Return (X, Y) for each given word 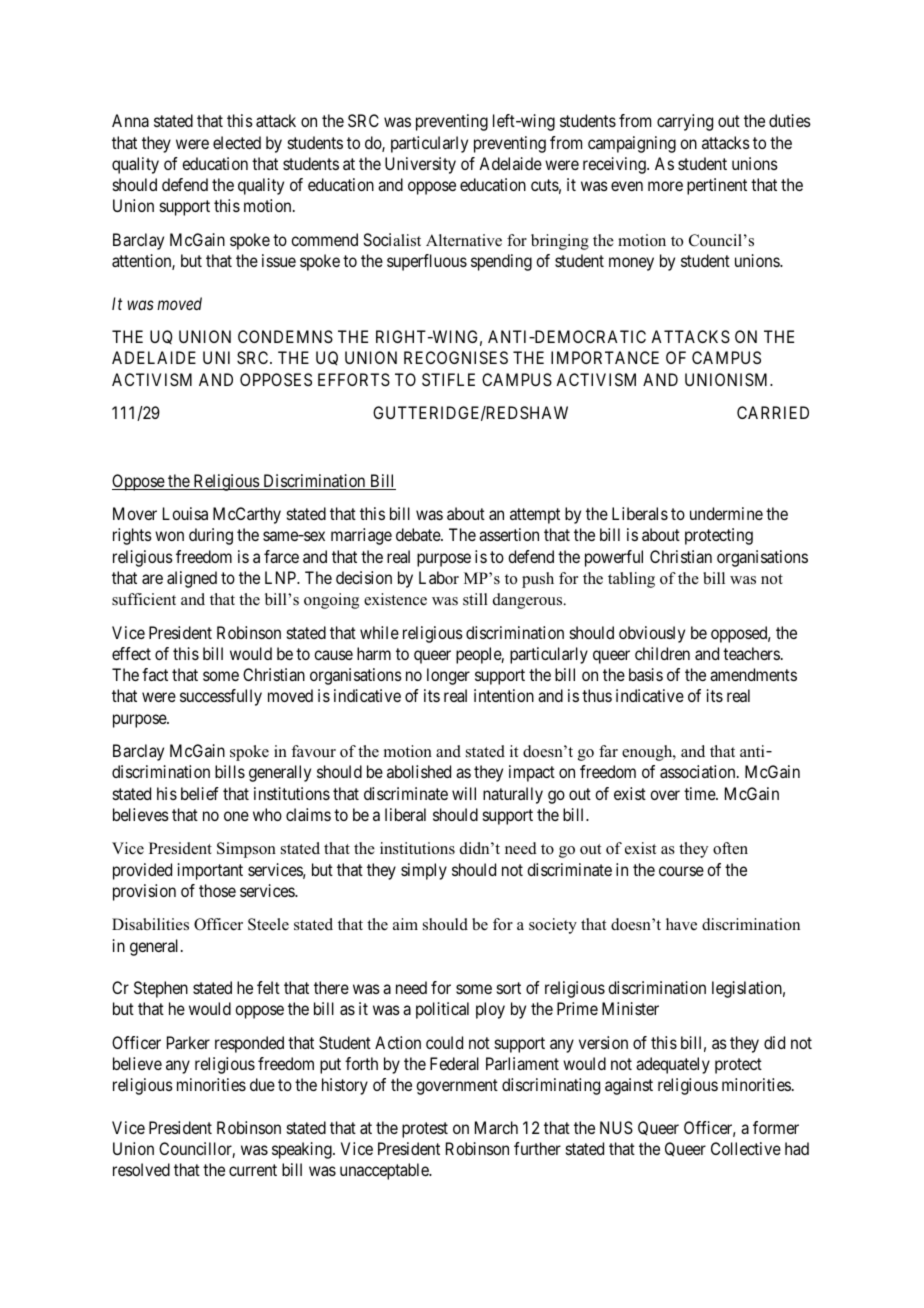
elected (237, 142)
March (496, 1127)
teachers (751, 653)
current (253, 1170)
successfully (221, 697)
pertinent (717, 186)
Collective (746, 1148)
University (420, 165)
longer (448, 676)
